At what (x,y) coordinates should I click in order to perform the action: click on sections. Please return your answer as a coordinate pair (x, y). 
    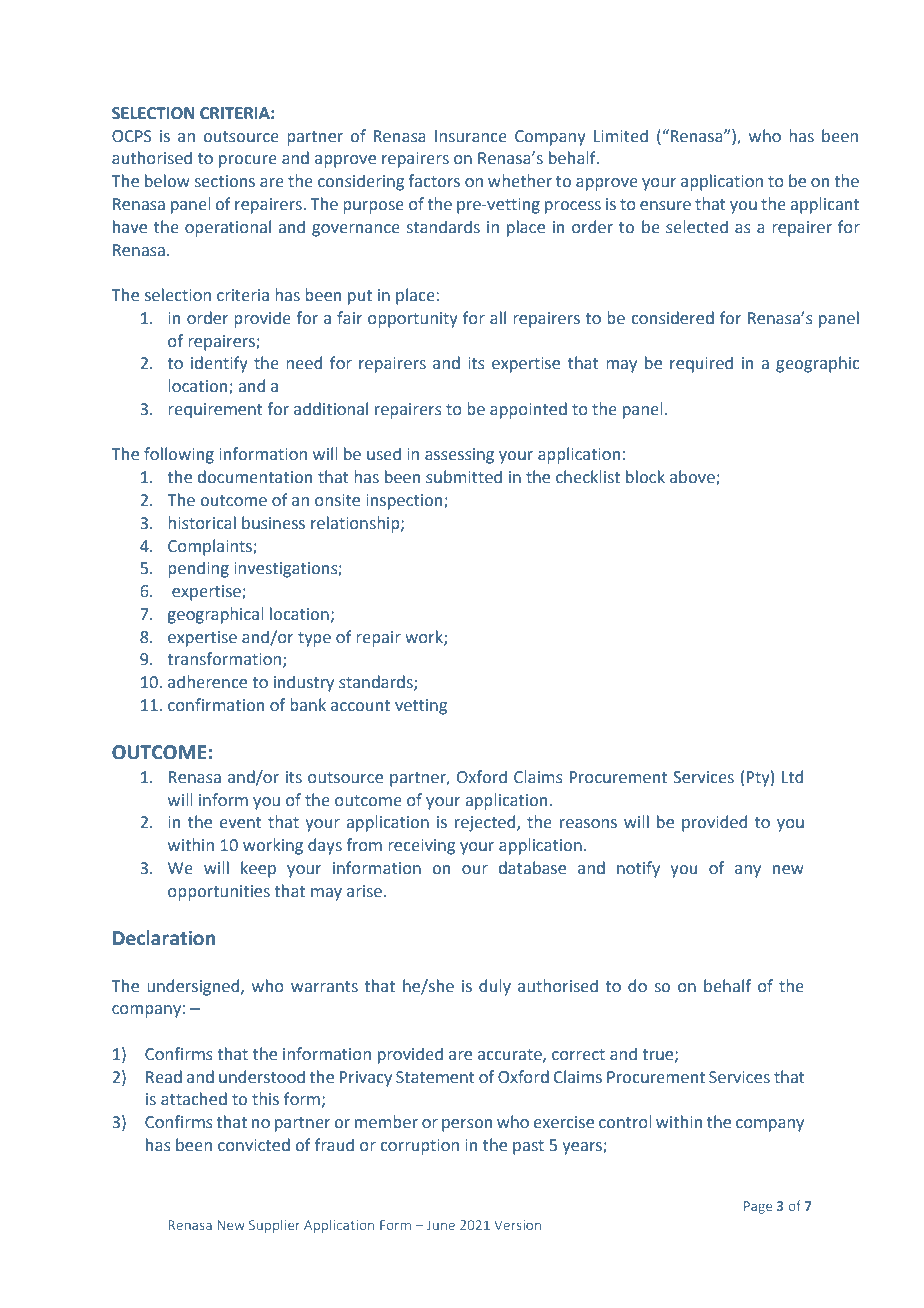
    Looking at the image, I should click on (225, 181).
